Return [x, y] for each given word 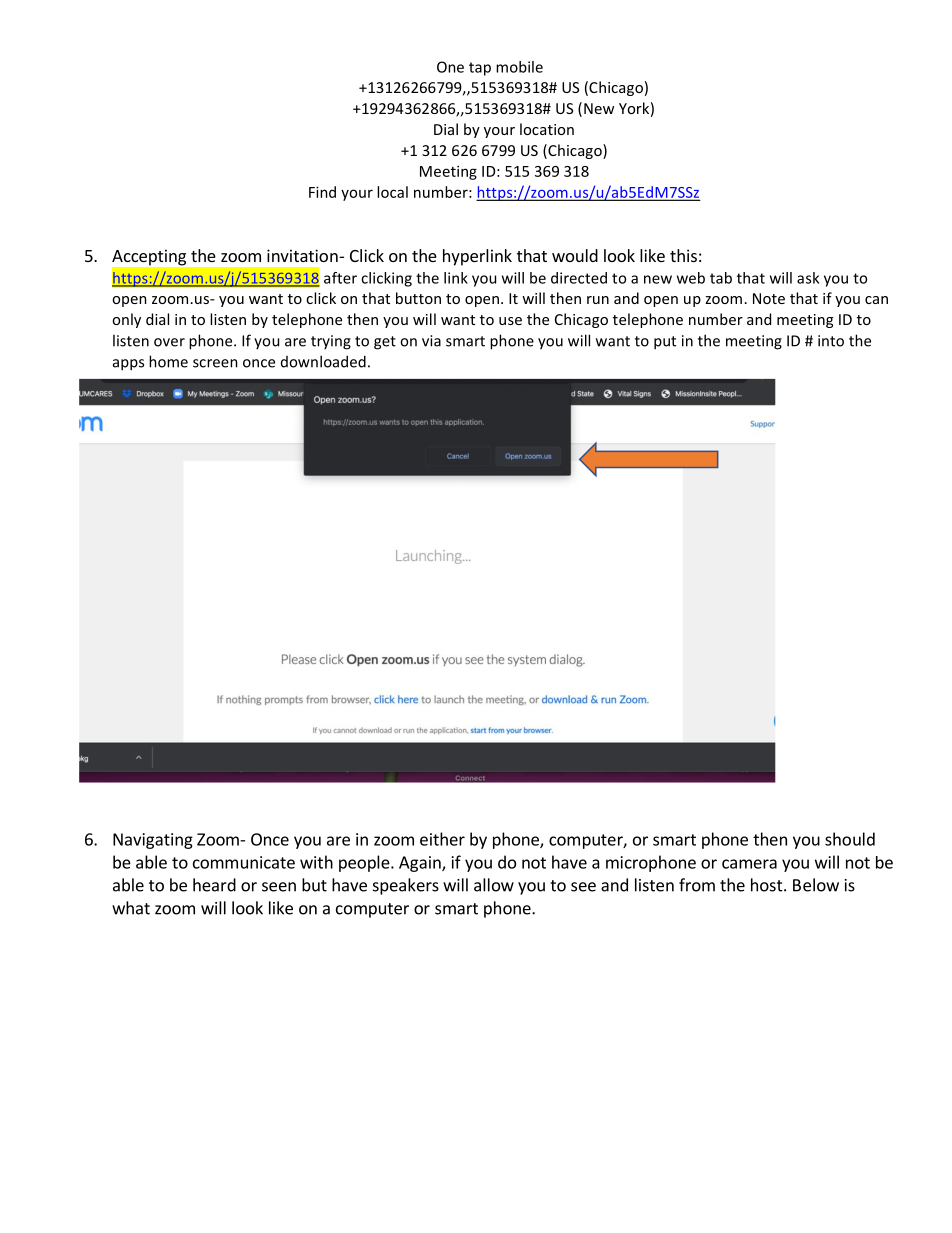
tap [480, 69]
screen [215, 363]
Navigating [153, 841]
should [850, 839]
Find [322, 192]
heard [214, 885]
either [442, 839]
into [831, 341]
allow [494, 885]
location [547, 129]
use [510, 321]
